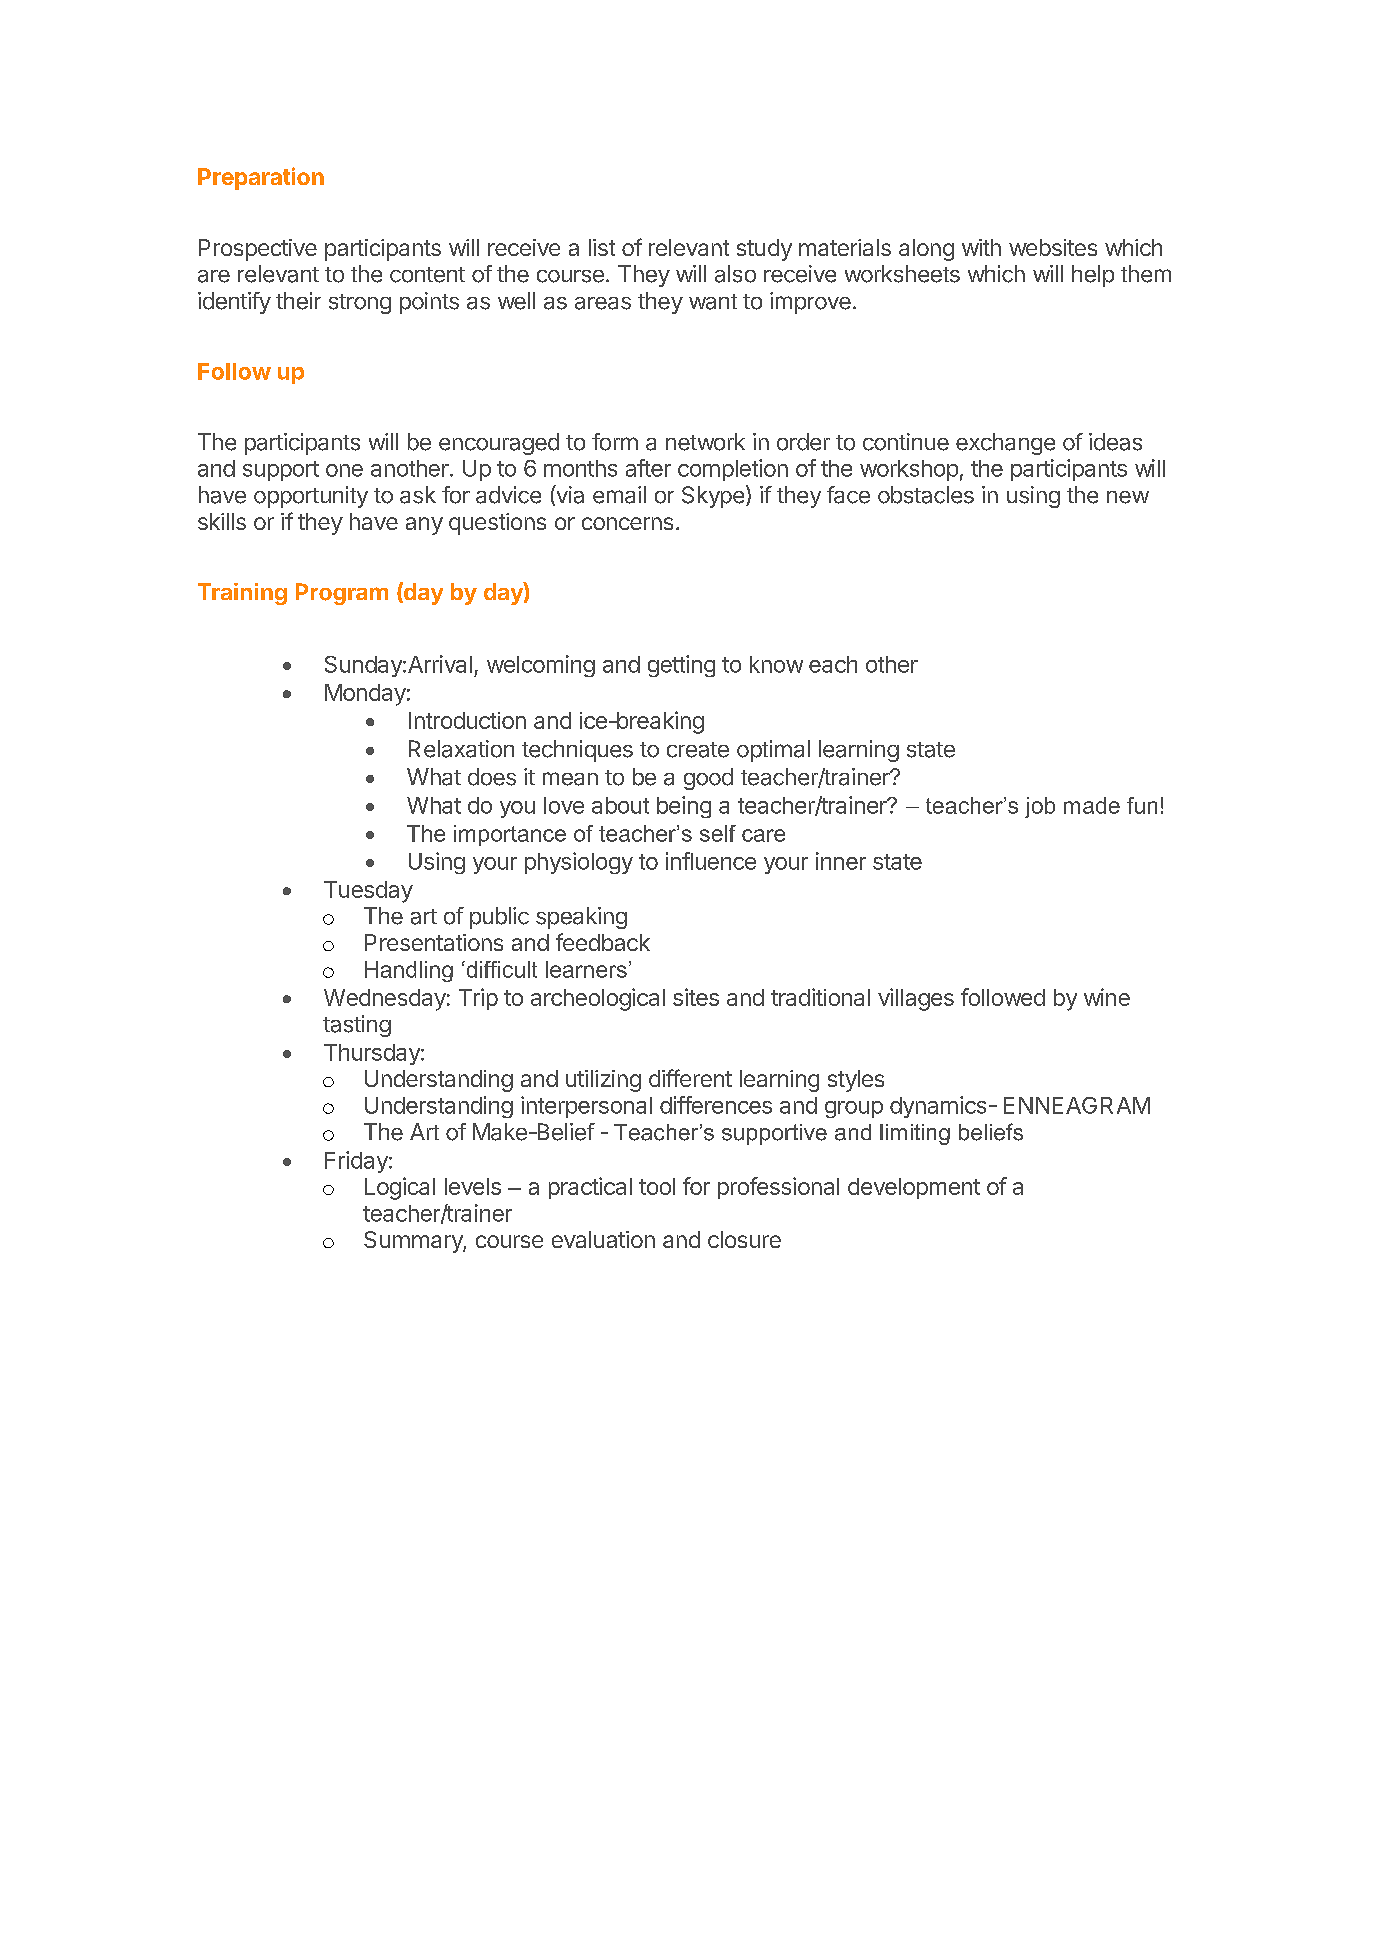  I want to click on Friday, so click(357, 1162).
